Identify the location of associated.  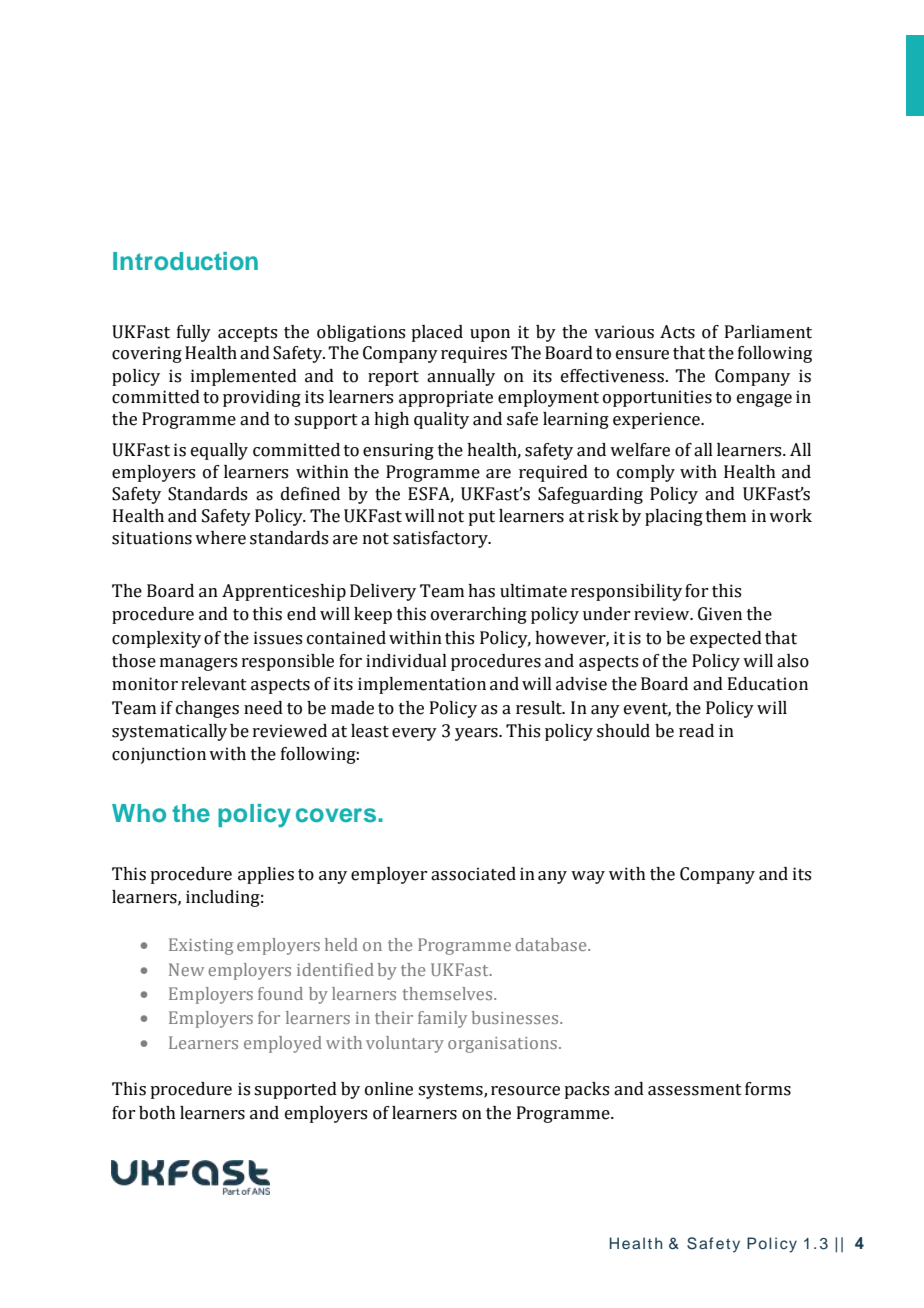
(473, 874).
